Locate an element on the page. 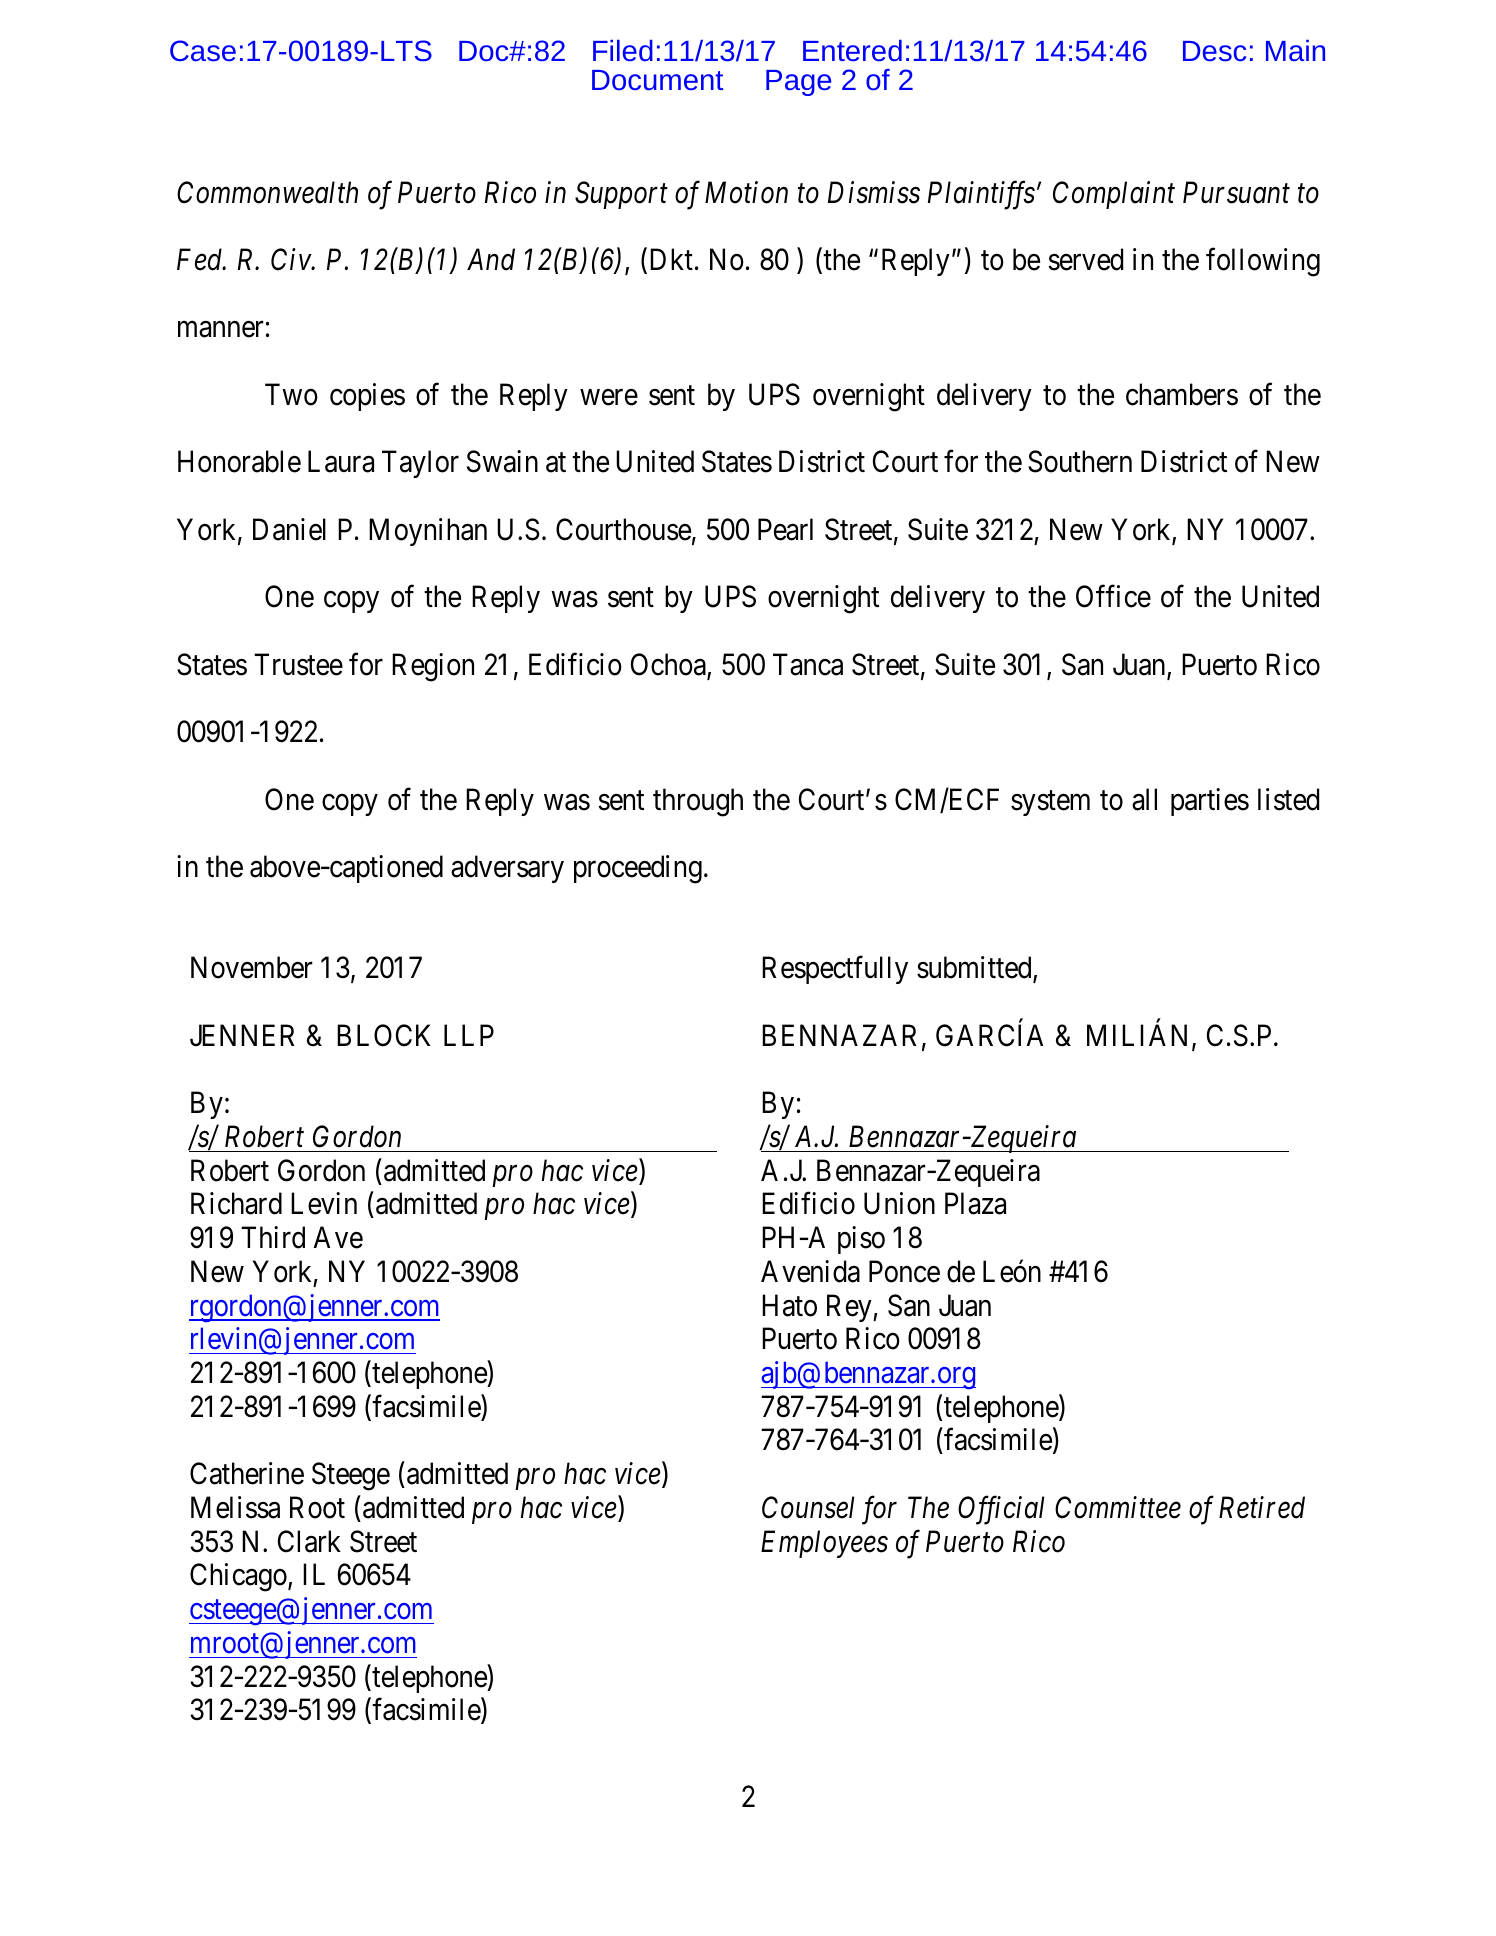 Image resolution: width=1496 pixels, height=1936 pixels. all is located at coordinates (1144, 799).
